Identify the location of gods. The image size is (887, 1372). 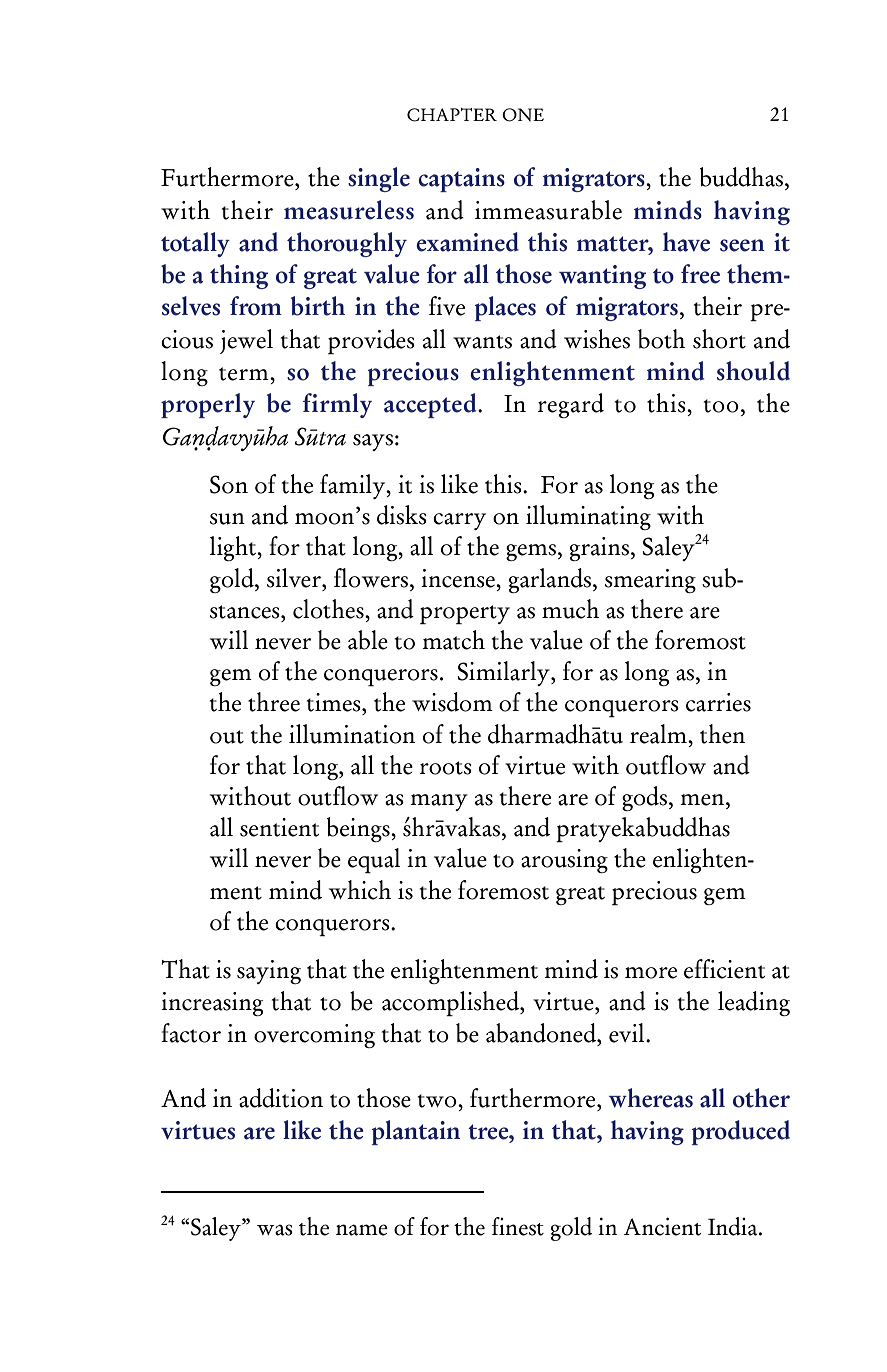
(644, 798).
